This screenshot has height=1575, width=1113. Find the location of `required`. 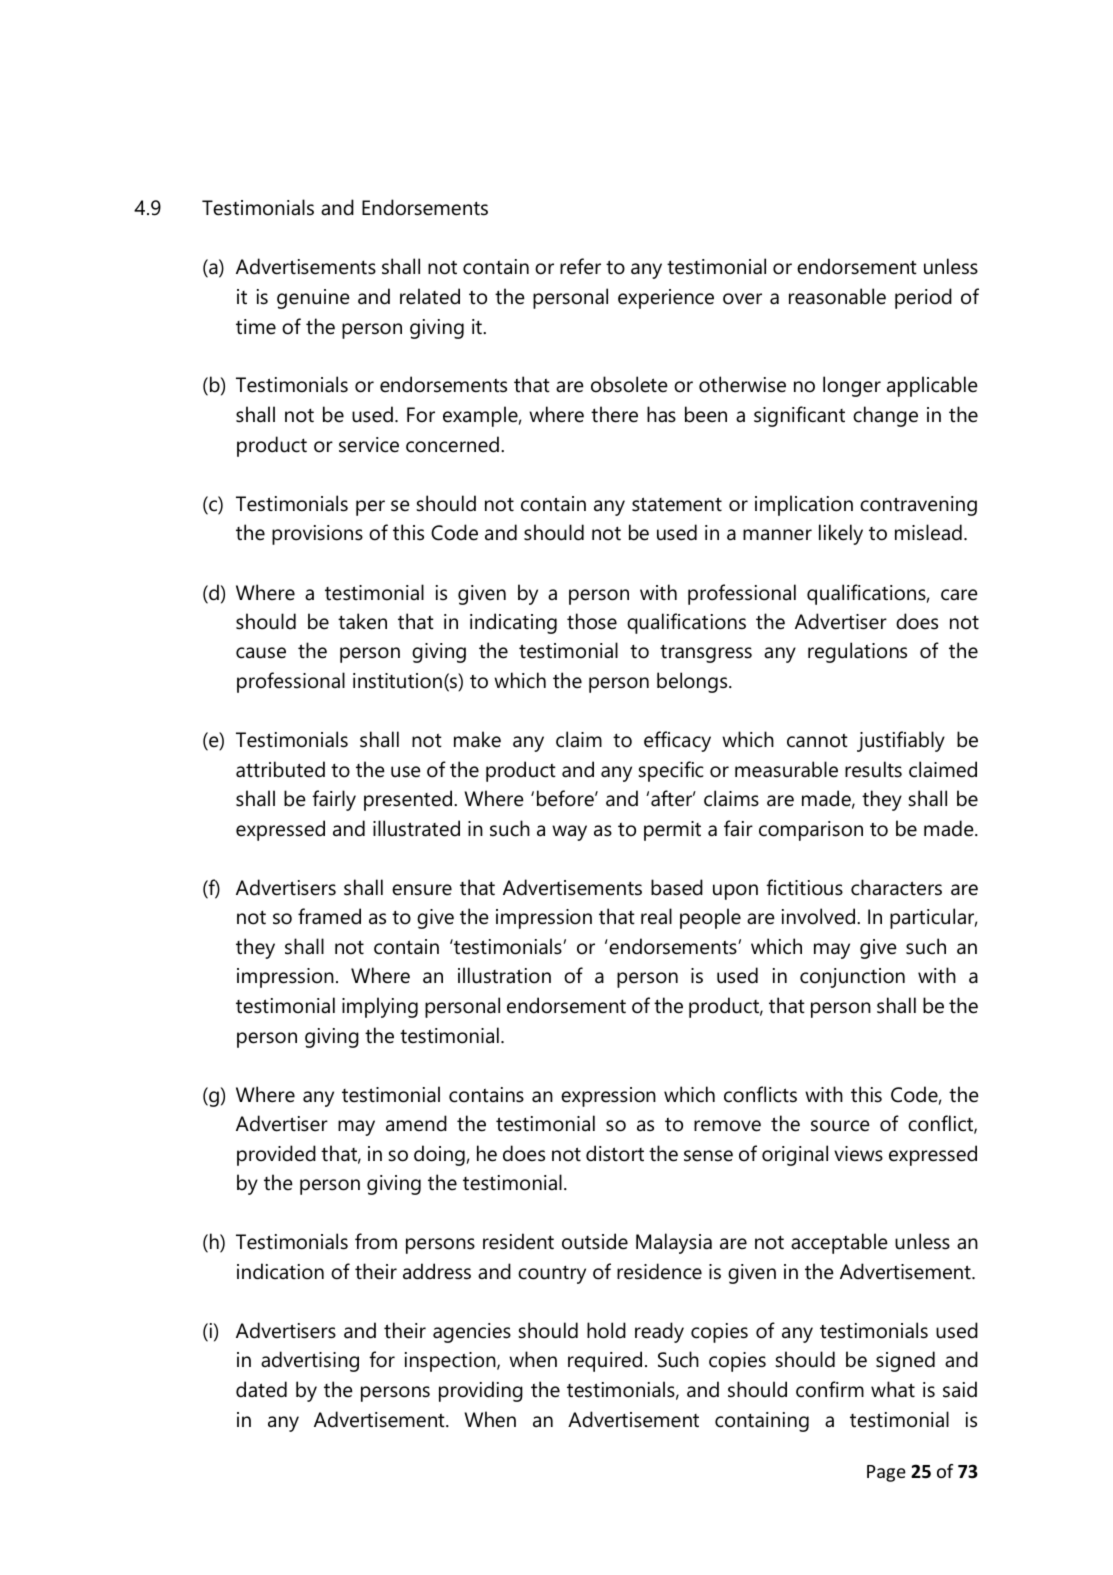

required is located at coordinates (605, 1361).
